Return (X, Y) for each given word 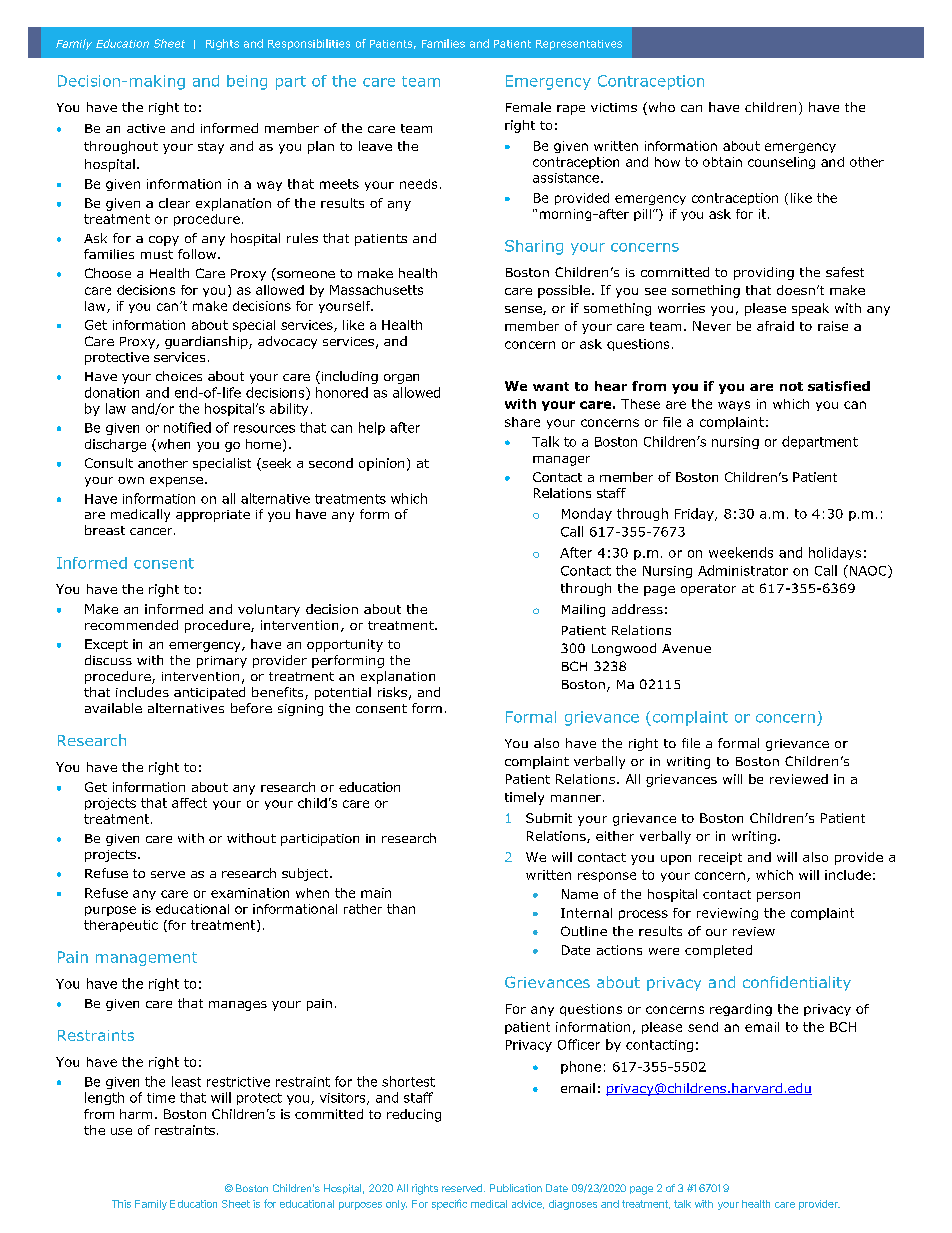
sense (524, 310)
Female (528, 107)
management (146, 959)
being (247, 82)
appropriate (213, 516)
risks (392, 692)
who (660, 108)
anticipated (209, 693)
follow (197, 254)
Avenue (686, 648)
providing (764, 273)
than (401, 909)
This (121, 1204)
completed (718, 951)
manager (561, 461)
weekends (741, 552)
